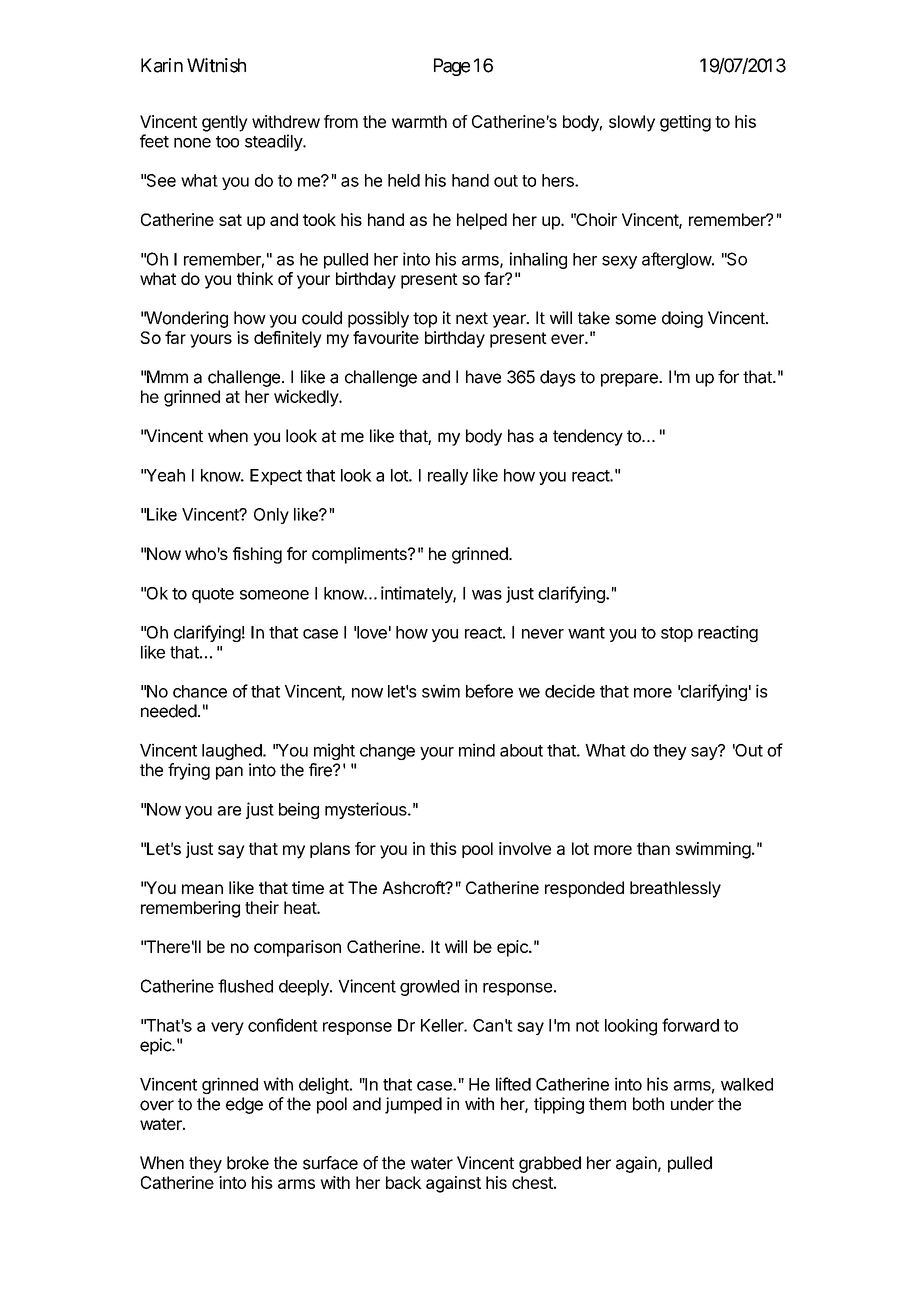 The width and height of the page is (924, 1308). I want to click on gently, so click(225, 123).
